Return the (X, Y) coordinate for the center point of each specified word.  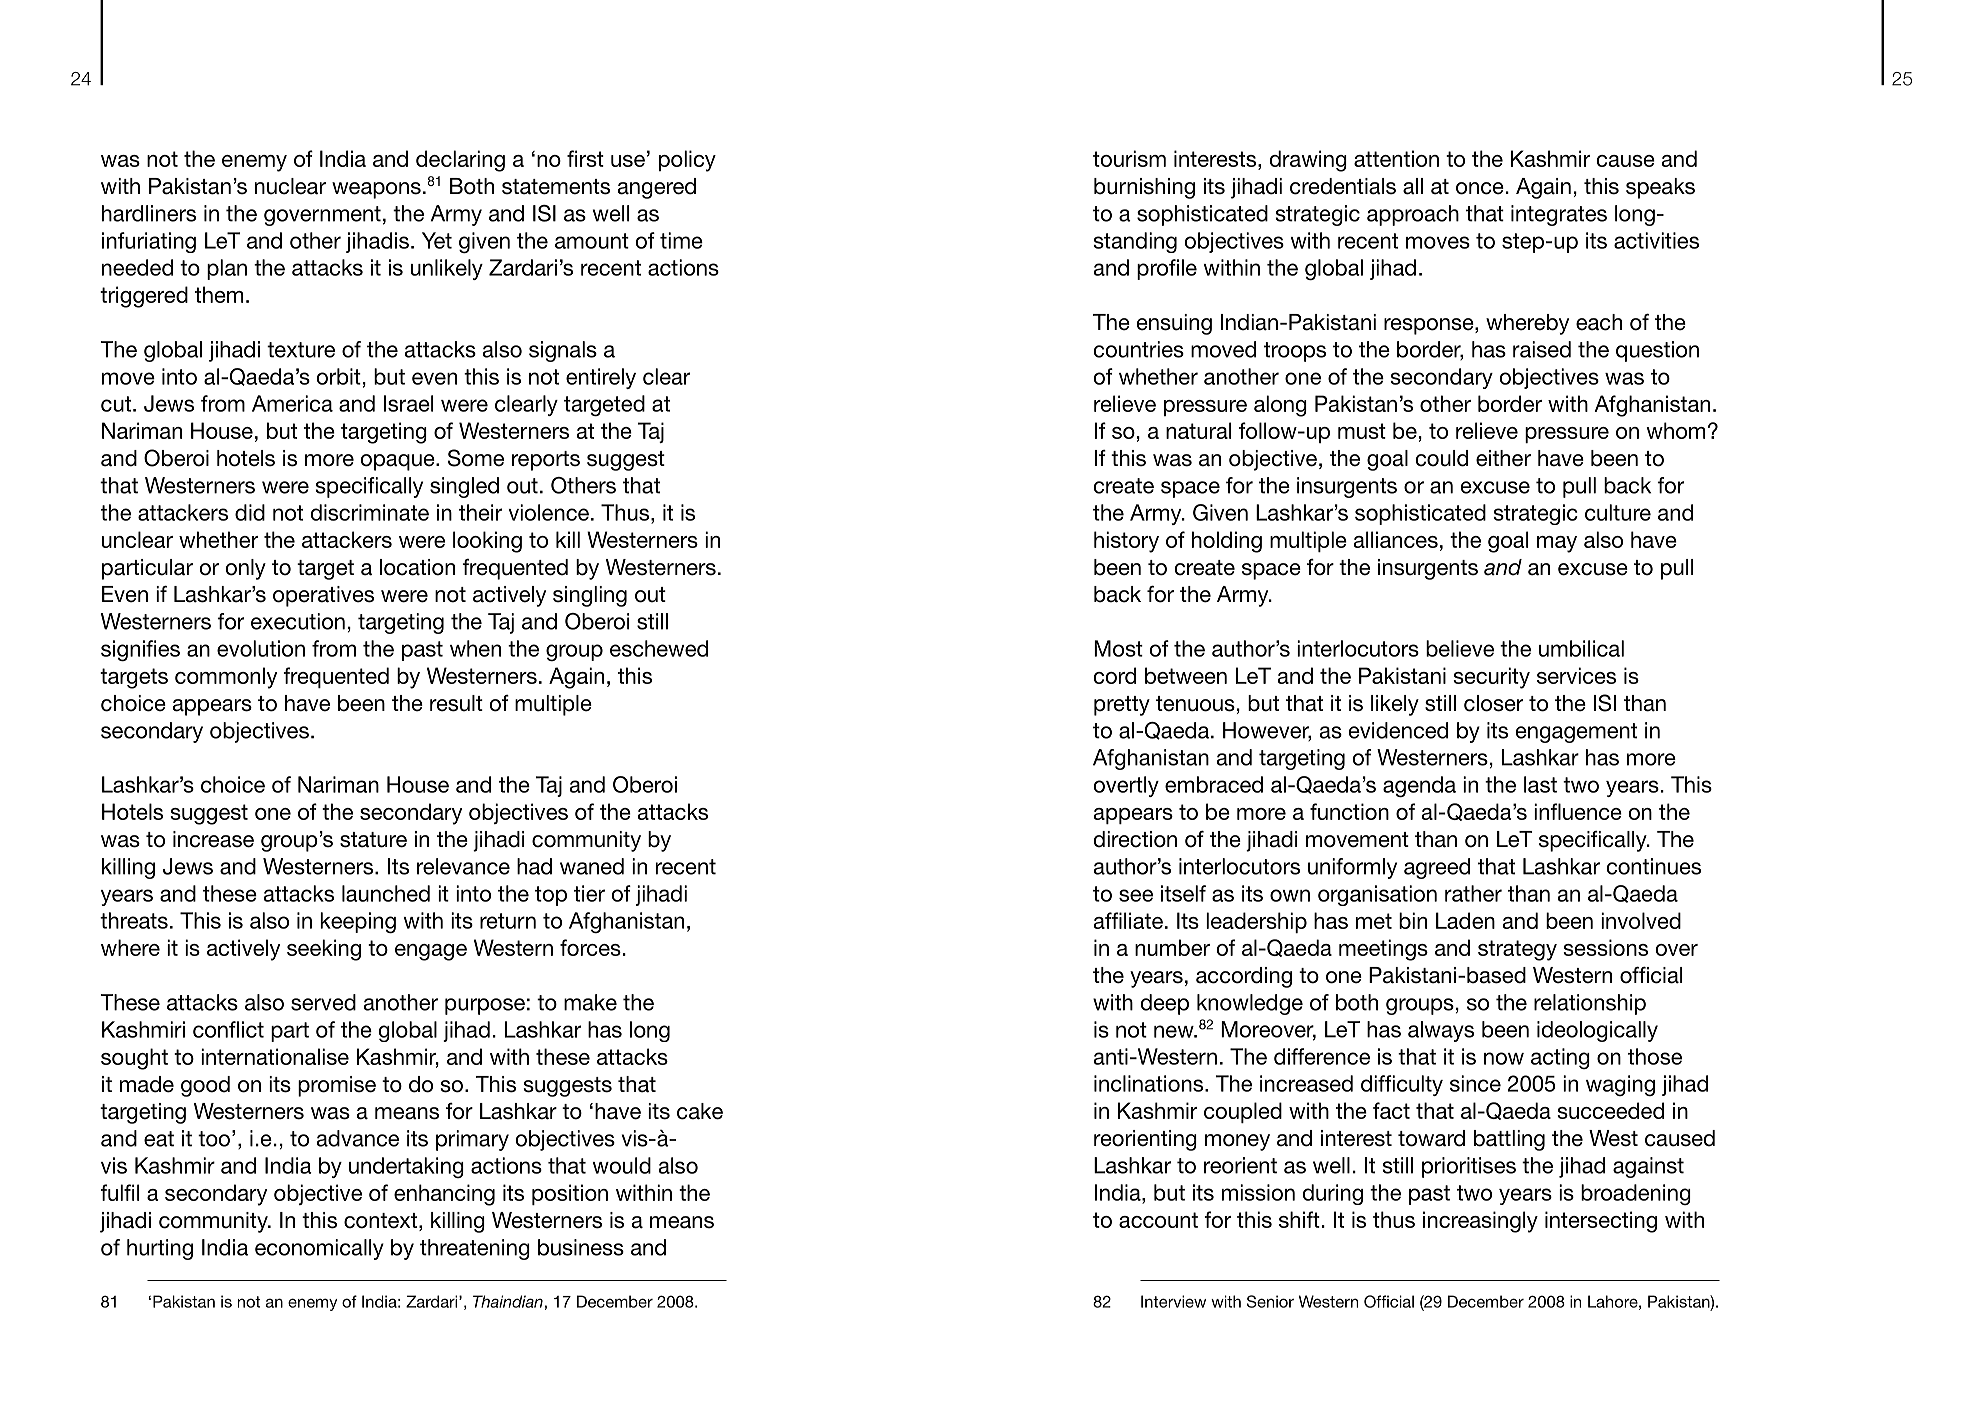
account (1158, 1220)
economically (319, 1249)
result (456, 703)
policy (687, 161)
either (1503, 458)
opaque (399, 462)
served (323, 1002)
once (1480, 188)
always (1441, 1031)
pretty (1122, 706)
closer (1493, 703)
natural (1198, 430)
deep (1165, 1004)
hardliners (149, 213)
